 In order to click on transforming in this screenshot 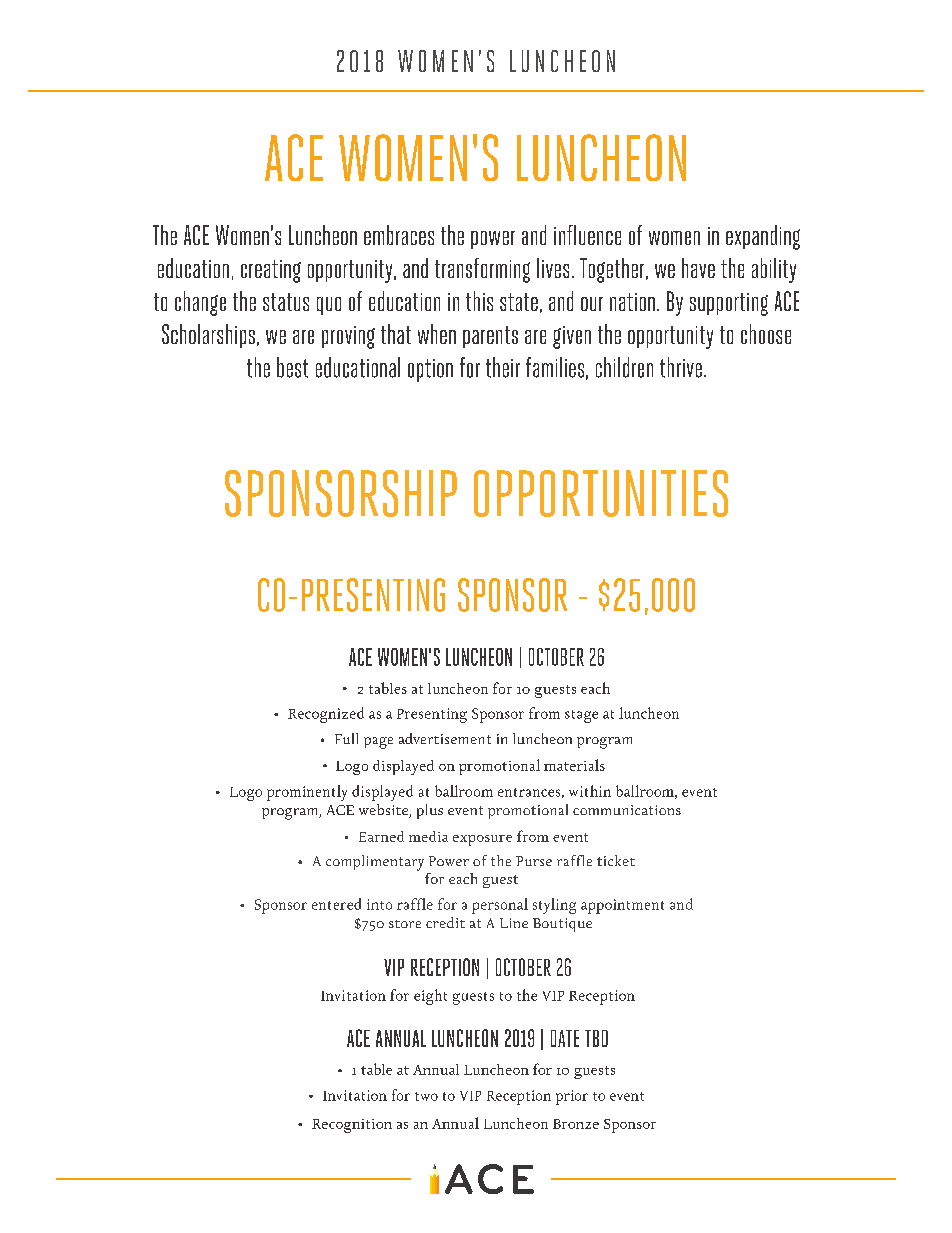, I will do `click(482, 270)`.
